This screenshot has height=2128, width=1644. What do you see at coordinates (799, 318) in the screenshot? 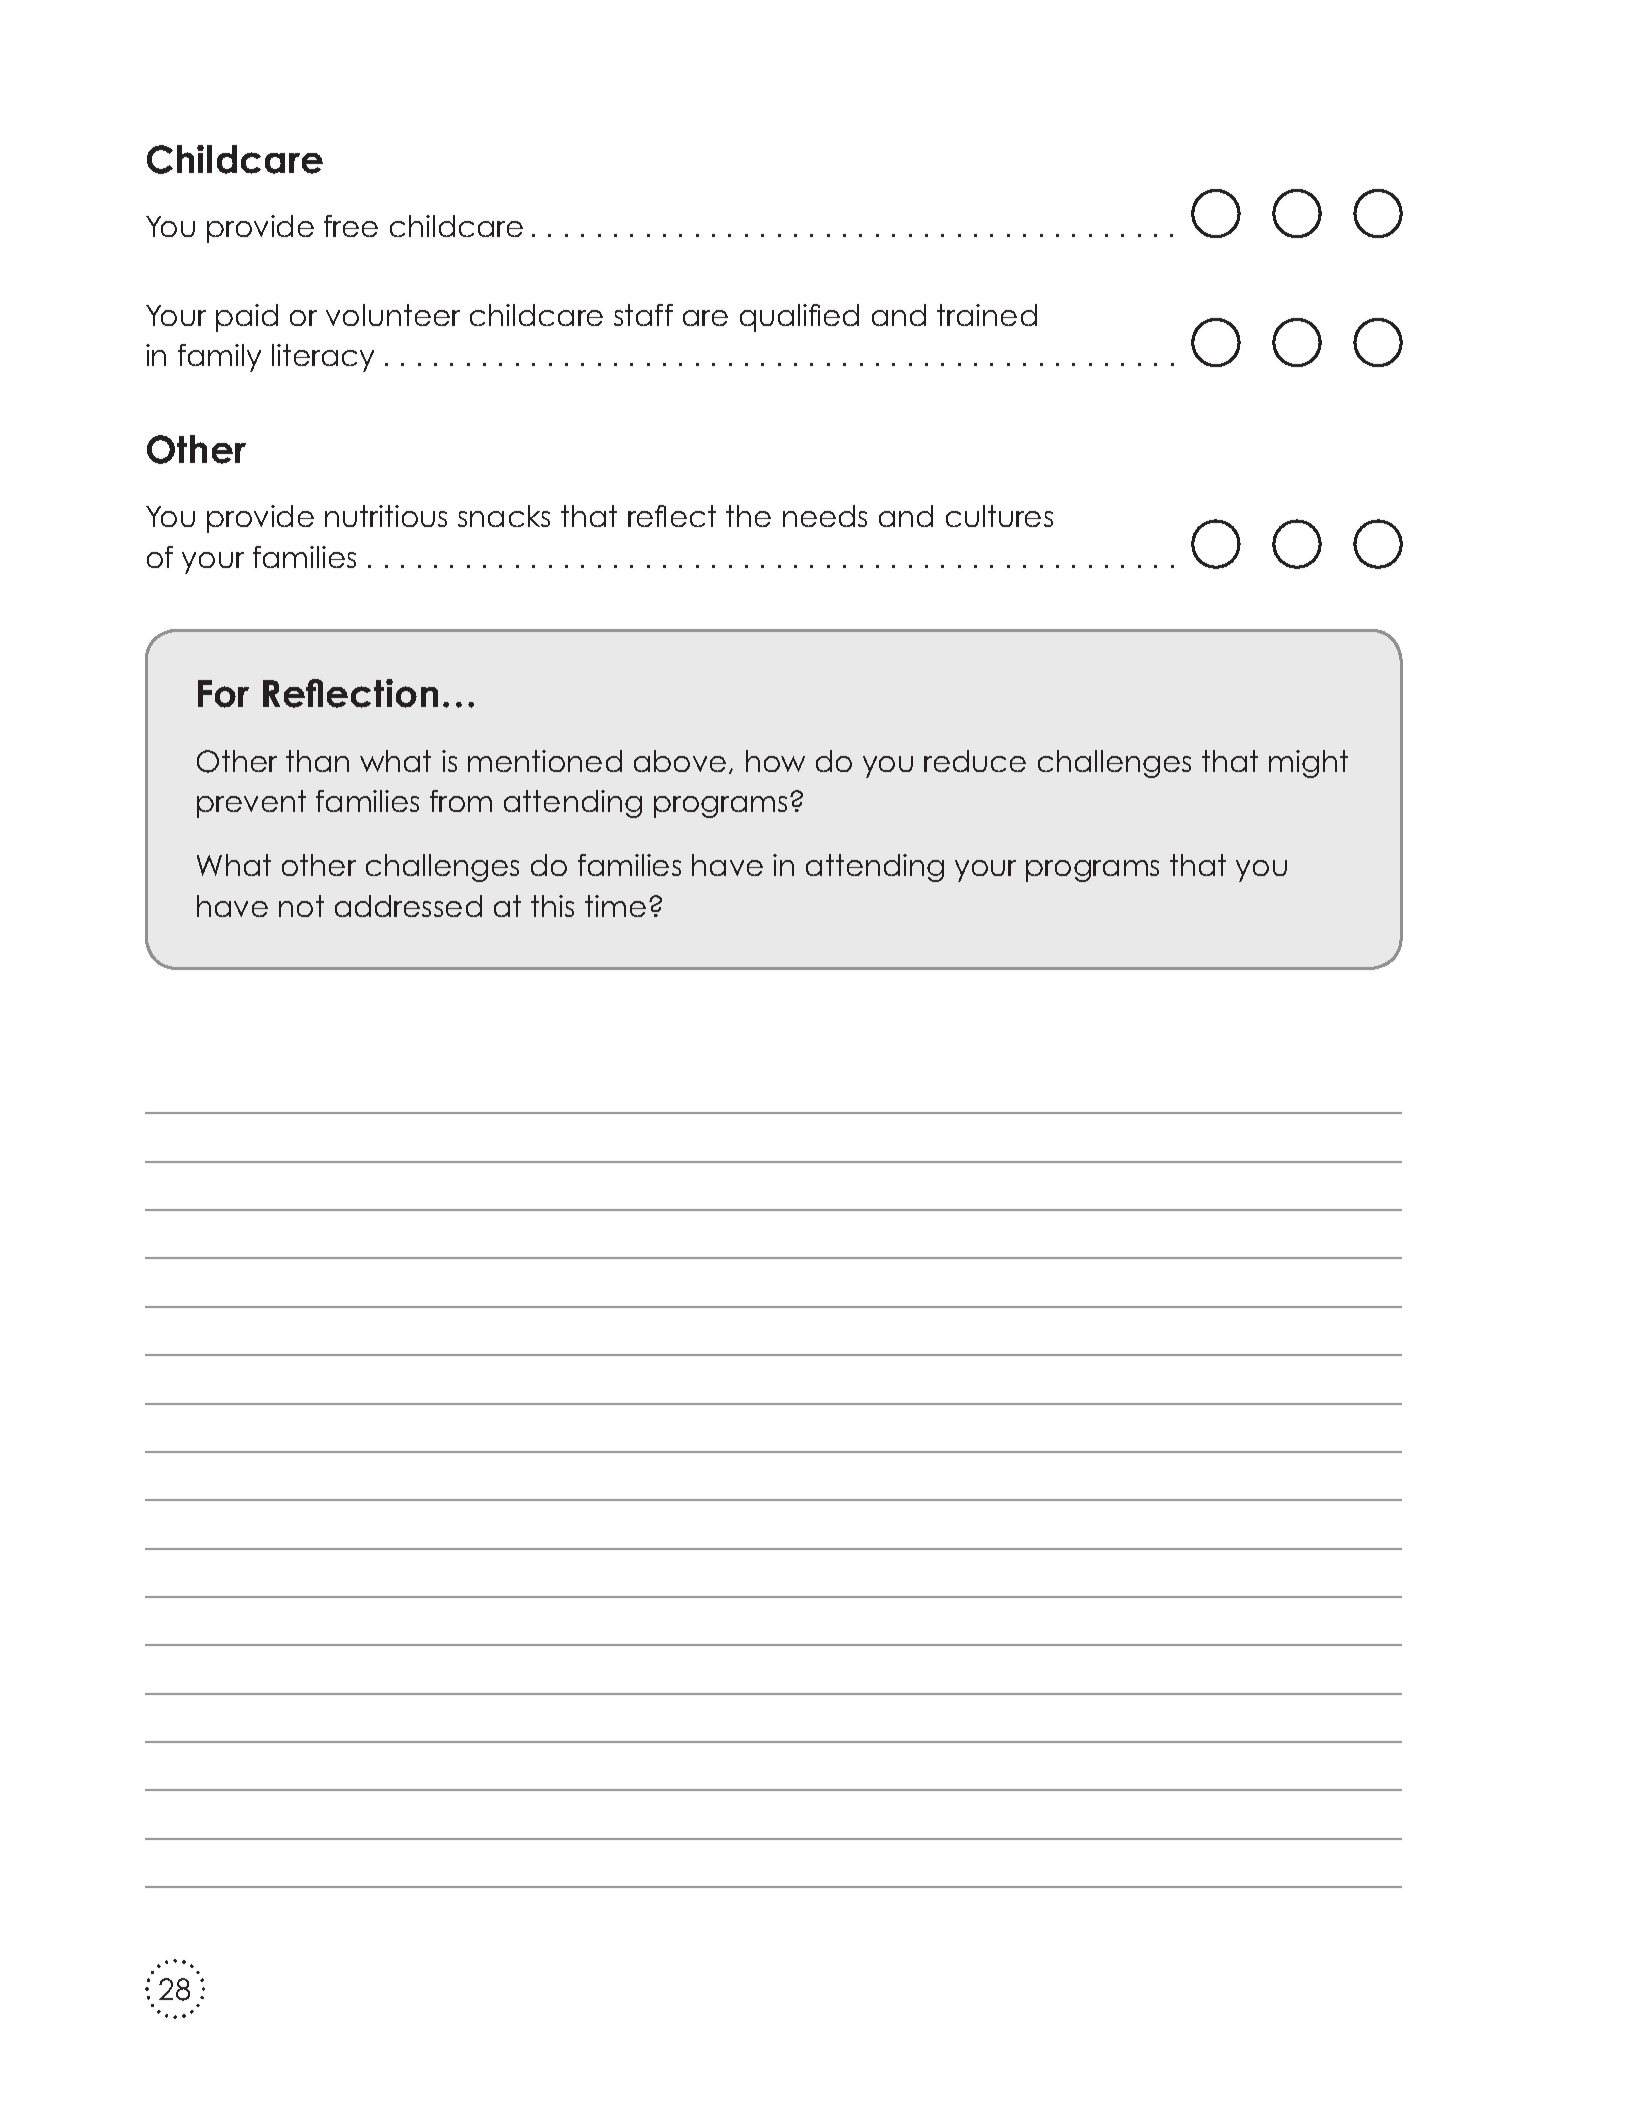
I see `qualified` at bounding box center [799, 318].
